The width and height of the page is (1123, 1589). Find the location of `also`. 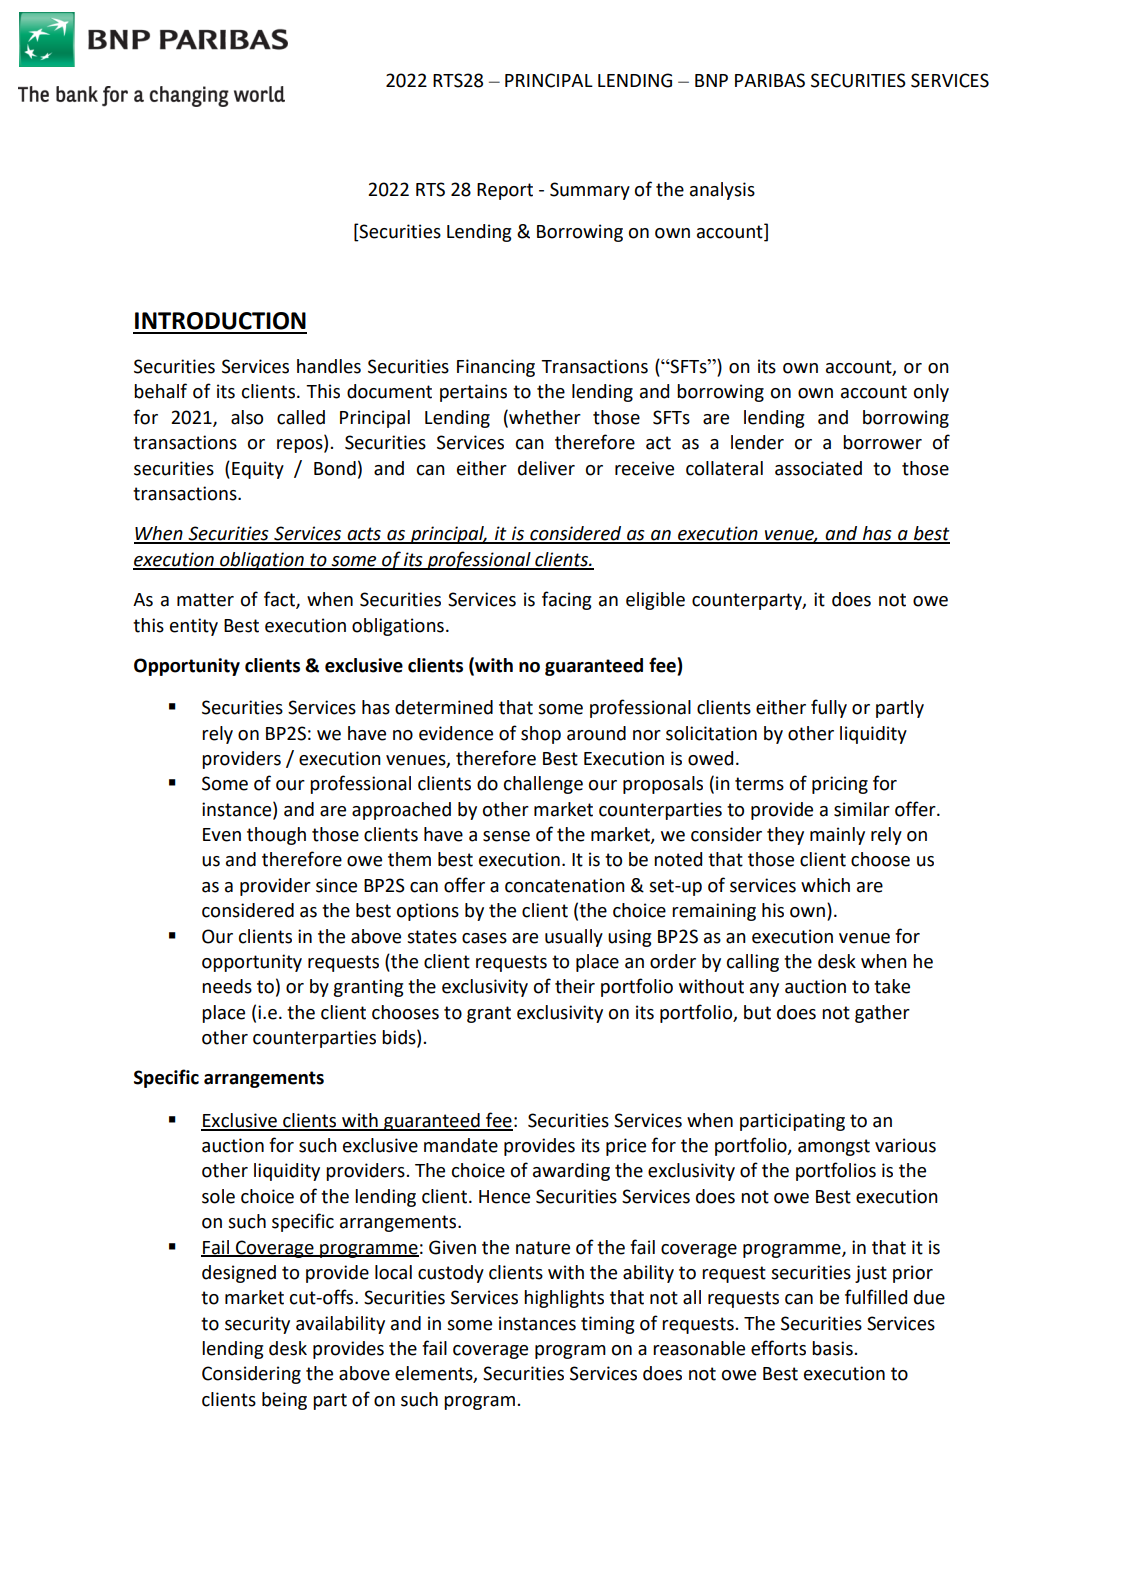

also is located at coordinates (247, 417).
